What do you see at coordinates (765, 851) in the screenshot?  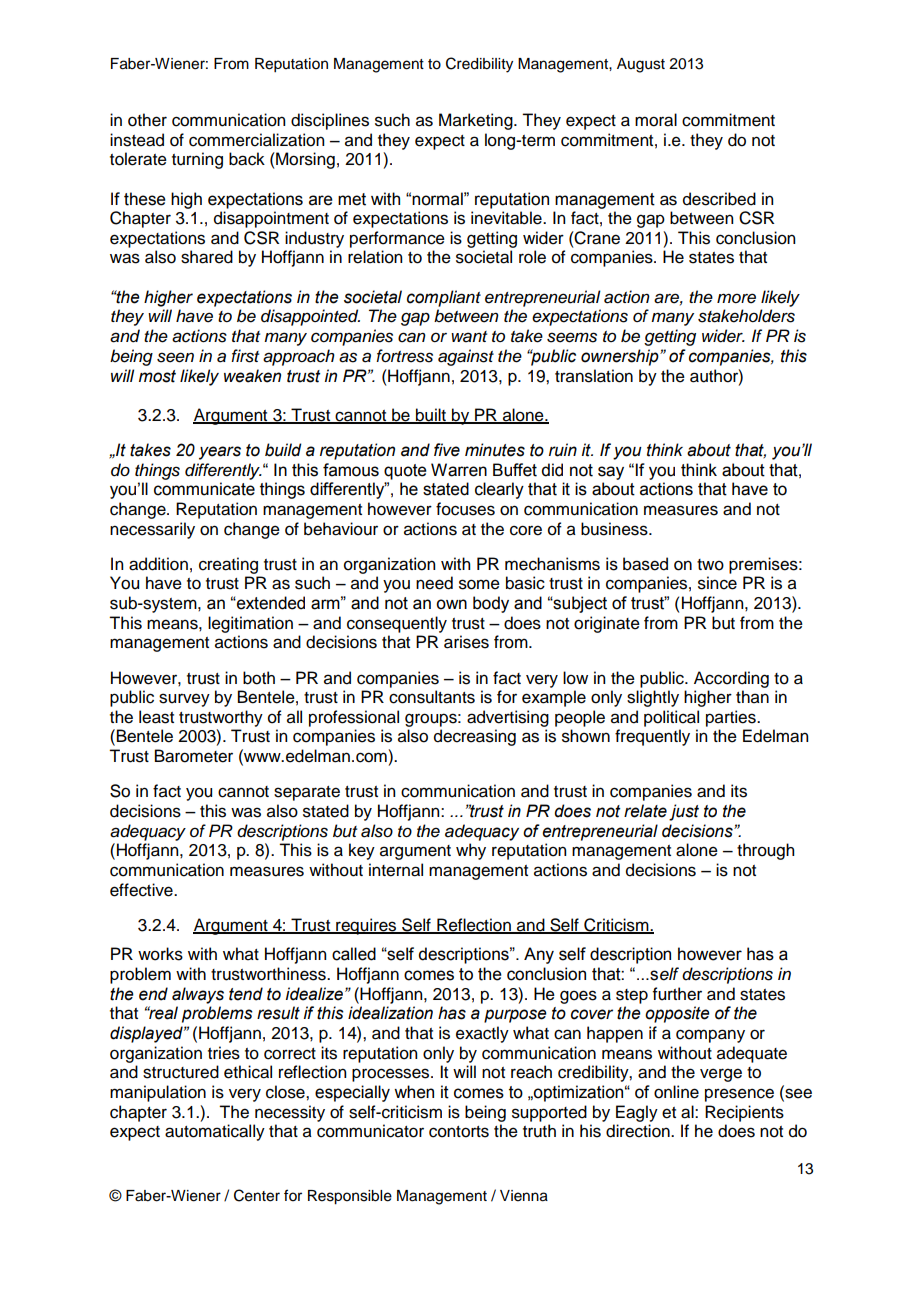 I see `through` at bounding box center [765, 851].
